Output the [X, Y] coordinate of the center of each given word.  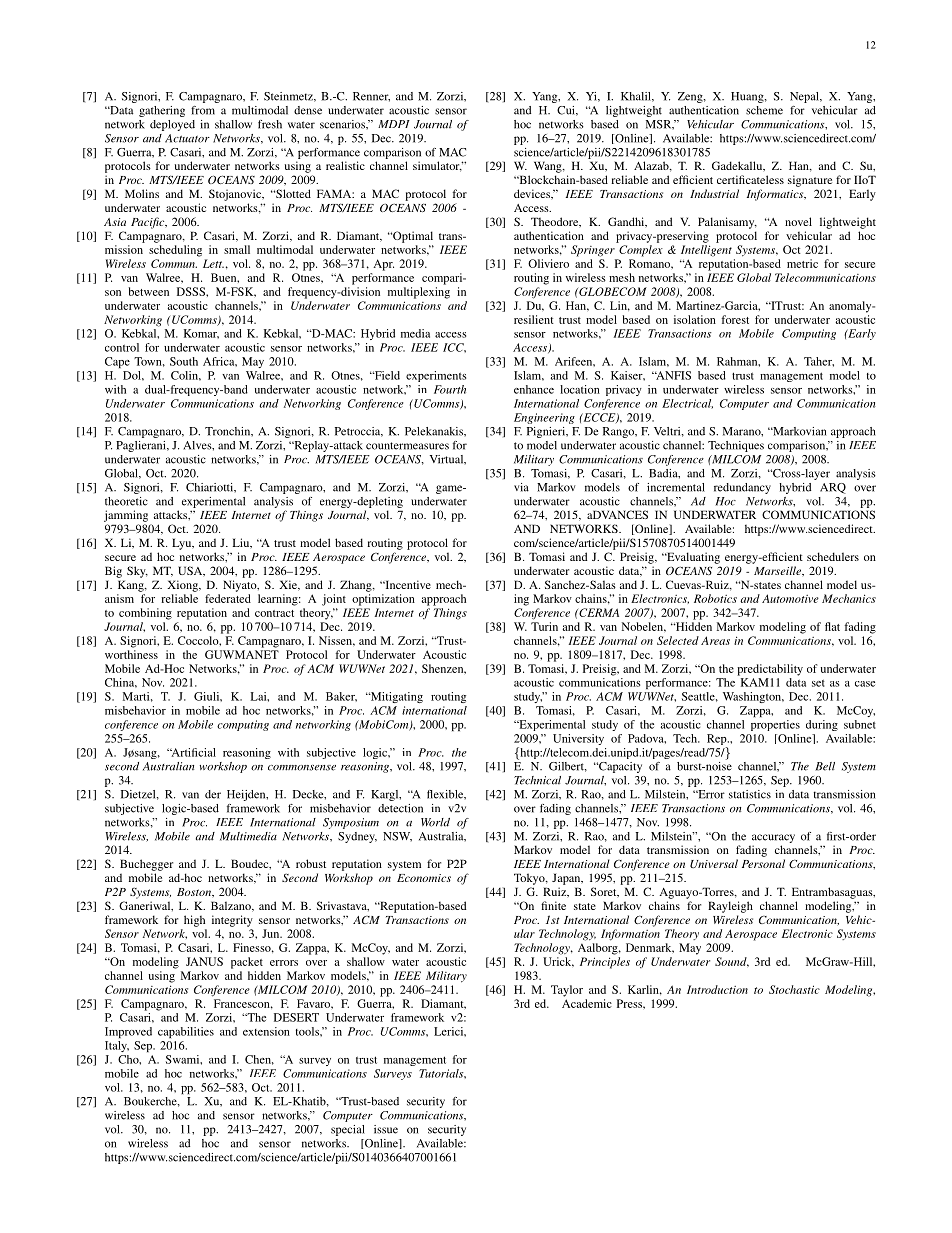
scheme [764, 110]
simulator [437, 166]
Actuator [187, 138]
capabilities [186, 1032]
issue [386, 1129]
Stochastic [794, 989]
